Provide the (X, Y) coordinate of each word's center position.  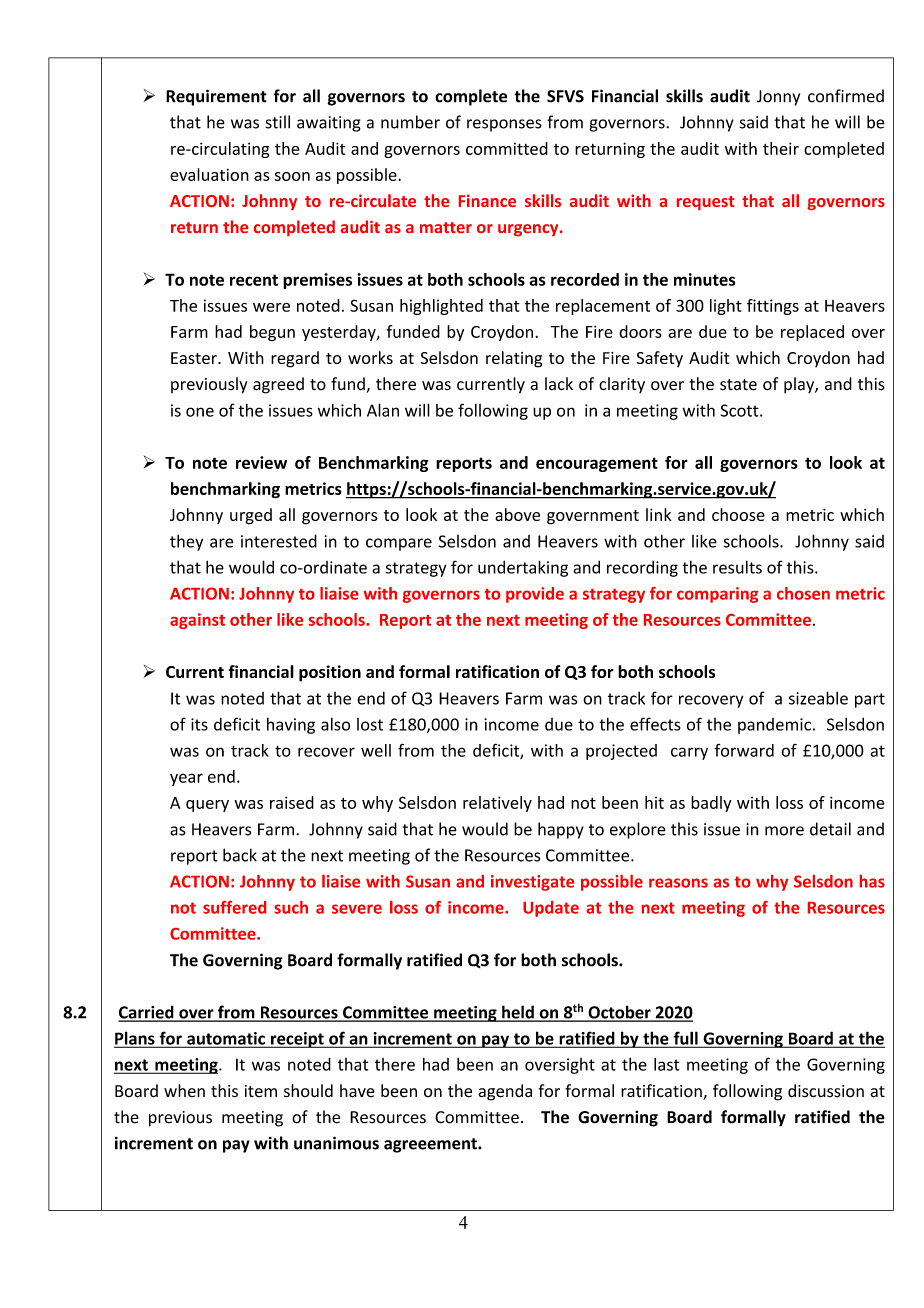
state (738, 385)
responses (504, 125)
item (261, 1091)
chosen (803, 593)
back (240, 855)
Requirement (216, 97)
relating (514, 359)
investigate (532, 883)
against (197, 621)
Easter (195, 358)
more (784, 831)
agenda (505, 1092)
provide (535, 595)
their (781, 148)
